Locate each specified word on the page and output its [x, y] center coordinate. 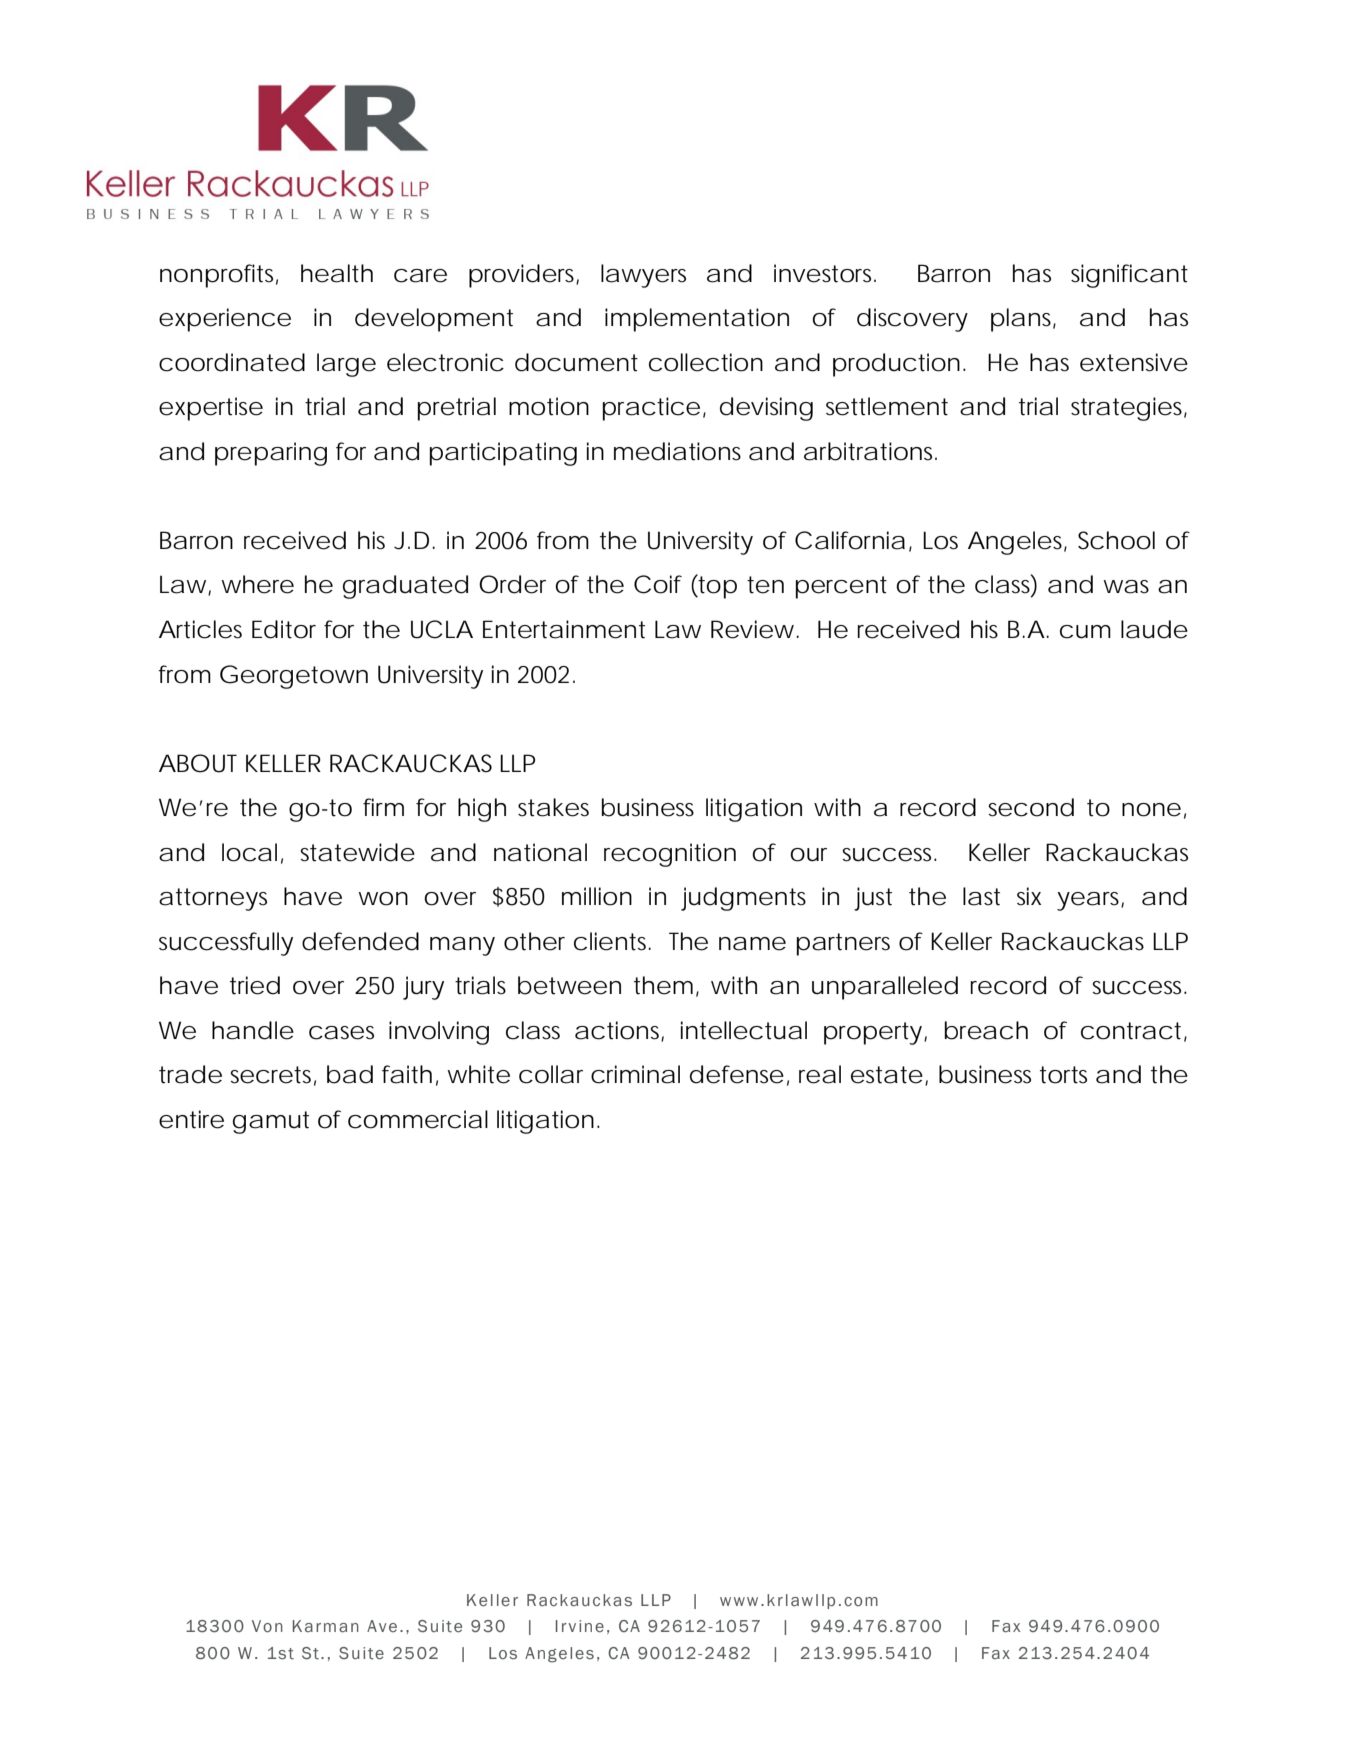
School [1116, 540]
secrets [273, 1076]
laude [1154, 629]
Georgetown [294, 677]
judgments [743, 899]
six [1029, 896]
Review [754, 629]
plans [1023, 320]
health [337, 273]
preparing [271, 454]
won [383, 899]
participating [503, 454]
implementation [697, 320]
